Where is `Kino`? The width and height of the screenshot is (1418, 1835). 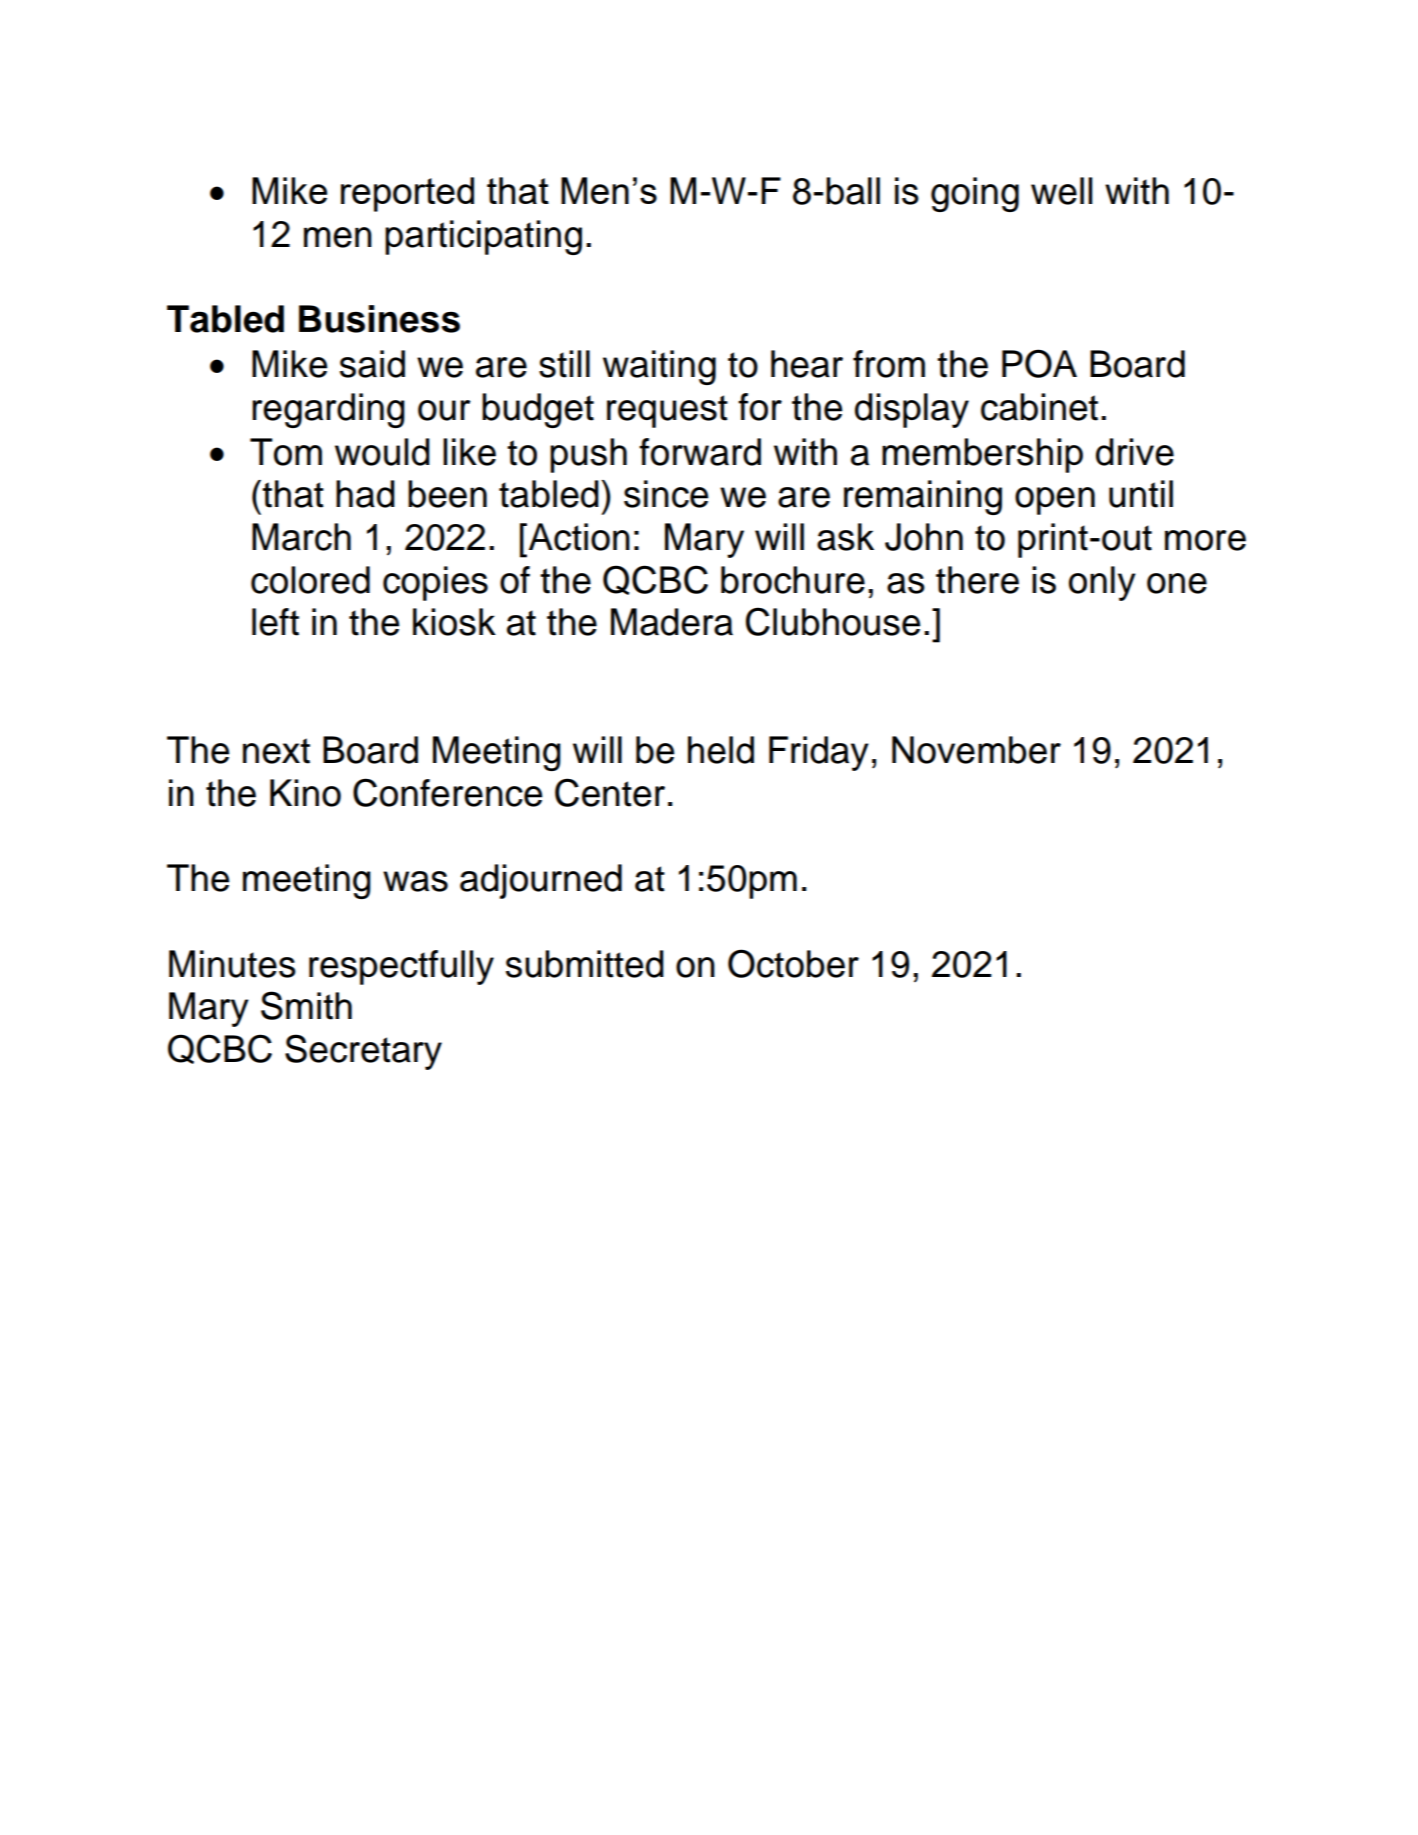
Kino is located at coordinates (305, 793).
